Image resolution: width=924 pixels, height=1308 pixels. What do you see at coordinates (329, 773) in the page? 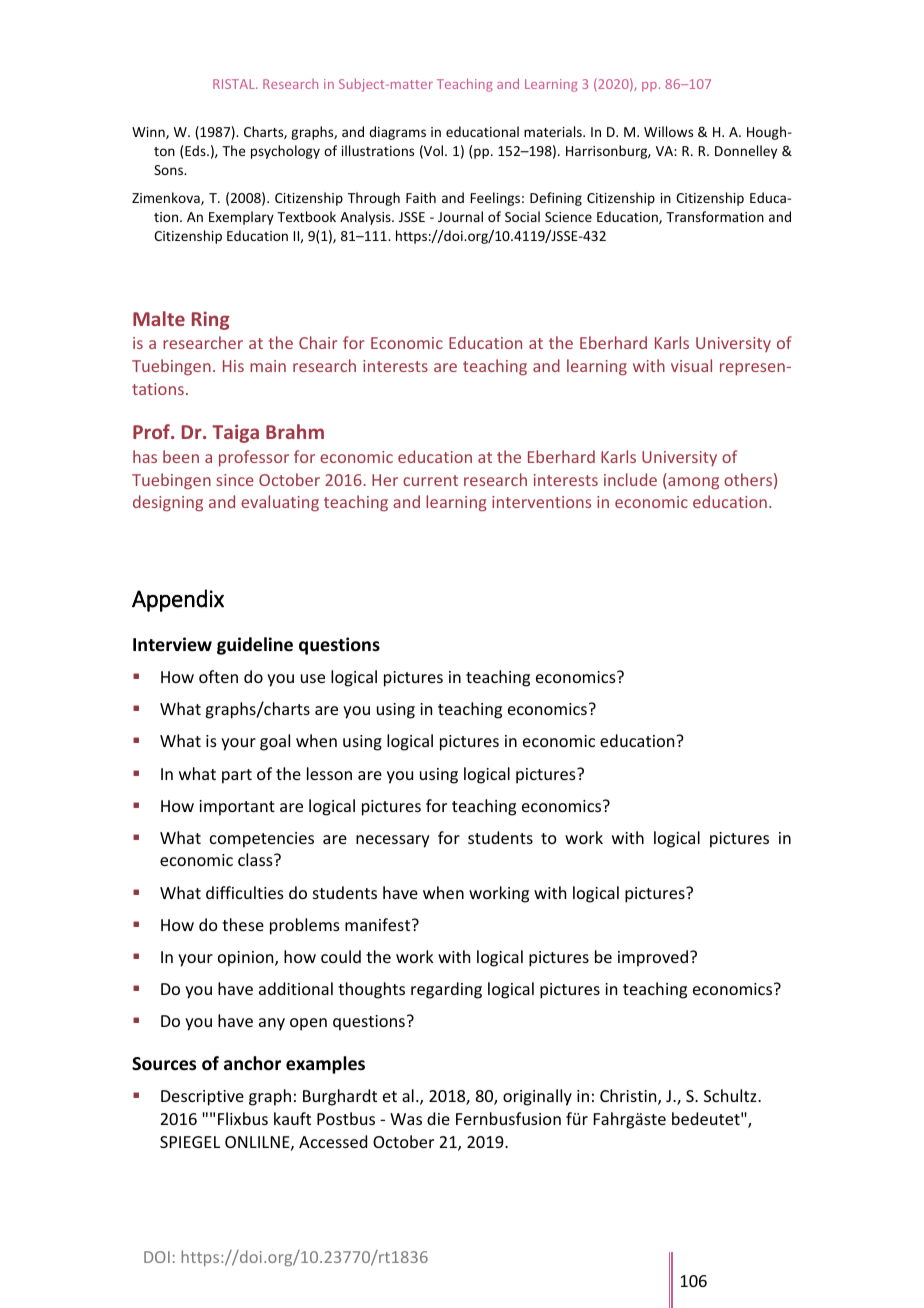
I see `lesson` at bounding box center [329, 773].
